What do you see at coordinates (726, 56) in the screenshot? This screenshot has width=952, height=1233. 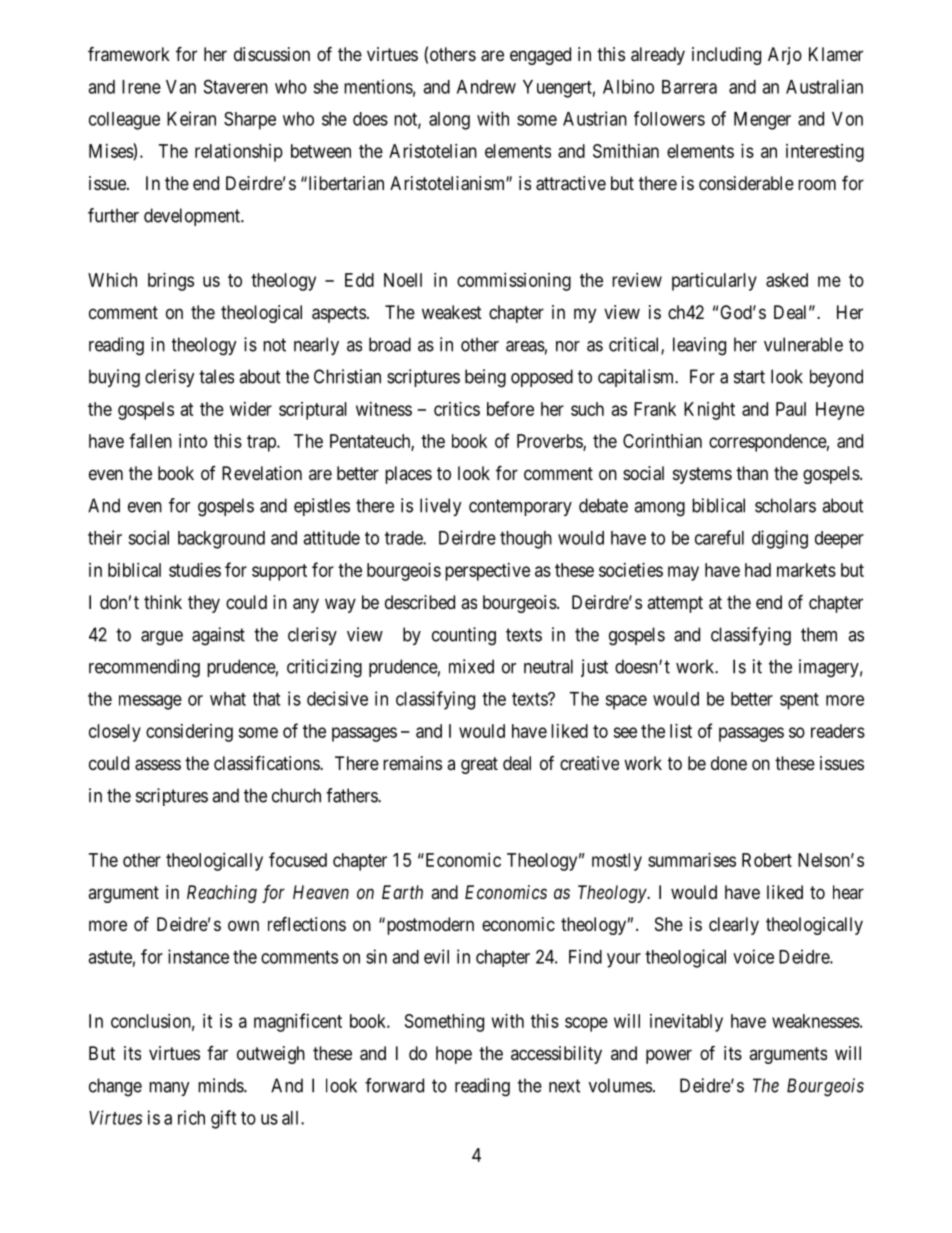 I see `including` at bounding box center [726, 56].
